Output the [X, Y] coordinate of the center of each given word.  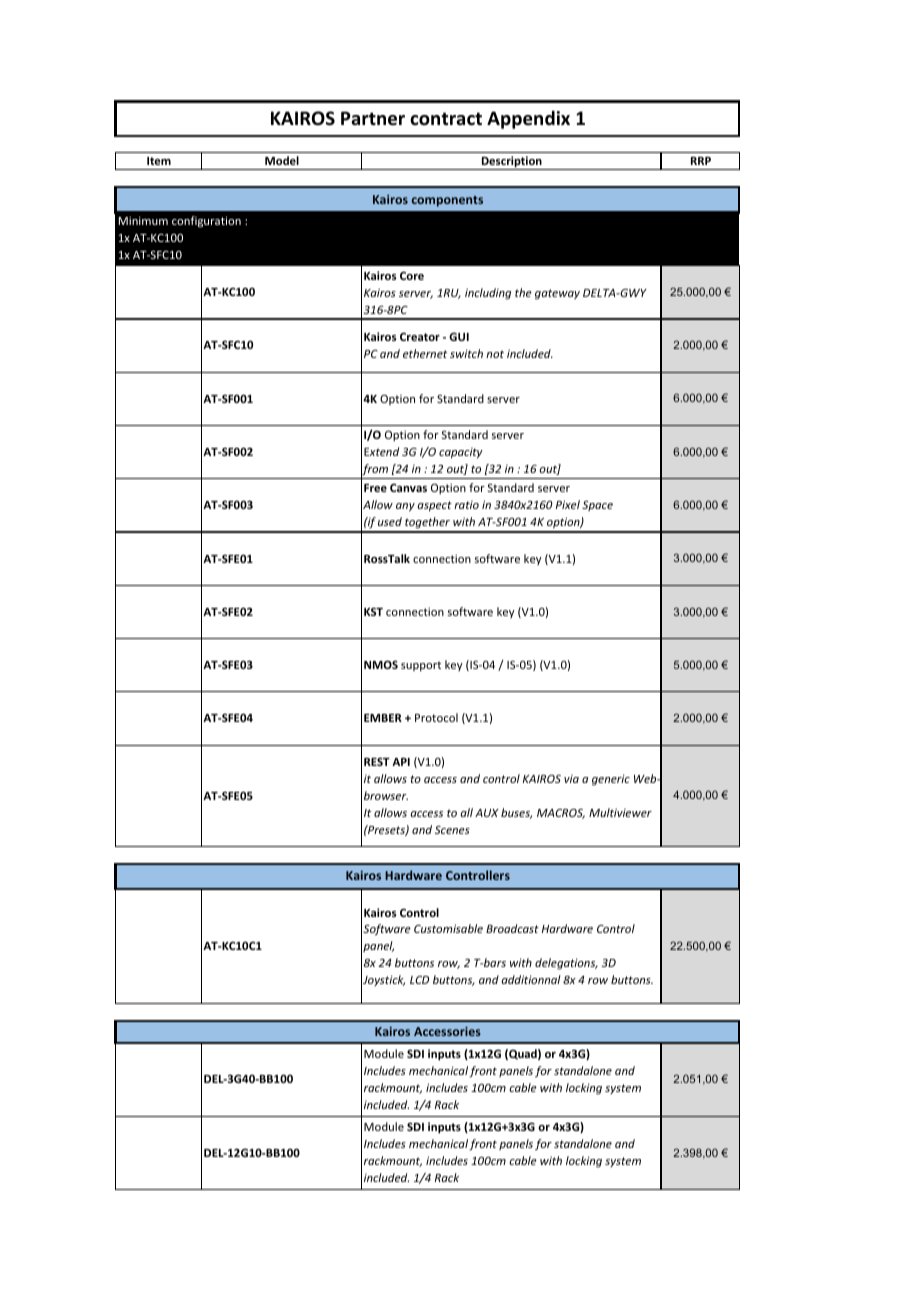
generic [611, 780]
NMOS [381, 664]
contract [446, 119]
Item [159, 161]
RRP [701, 161]
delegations [566, 964]
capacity [461, 453]
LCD [419, 980]
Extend [381, 451]
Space [597, 505]
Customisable [448, 928]
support [421, 666]
